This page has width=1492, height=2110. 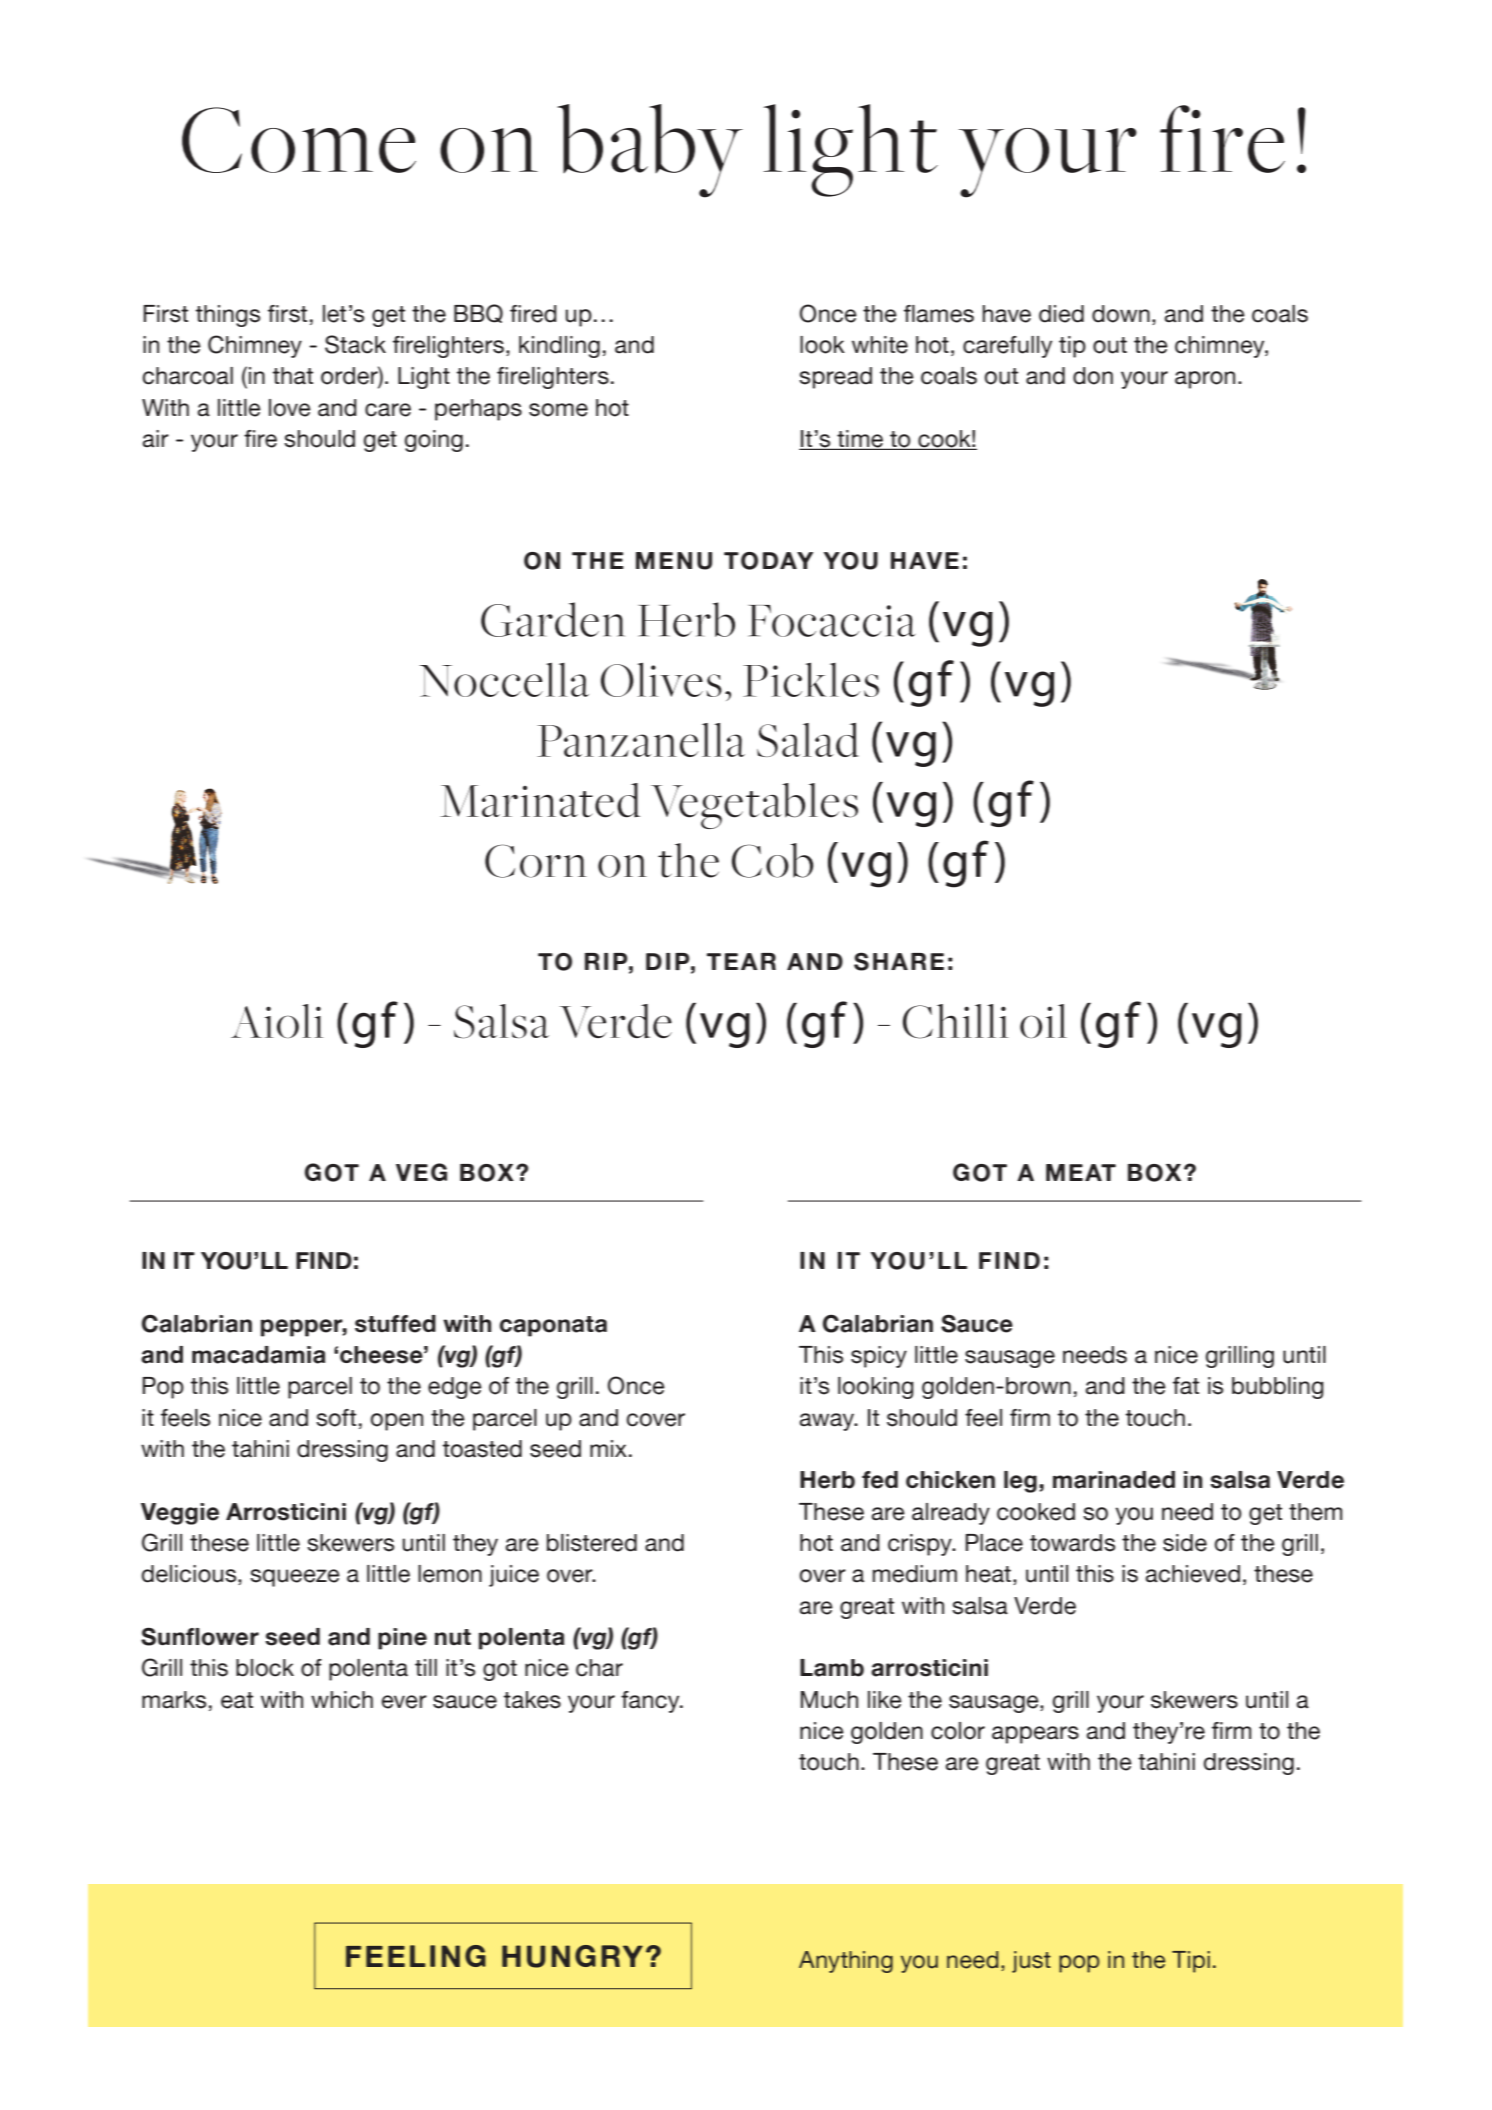 What do you see at coordinates (899, 961) in the page?
I see `SHARE` at bounding box center [899, 961].
